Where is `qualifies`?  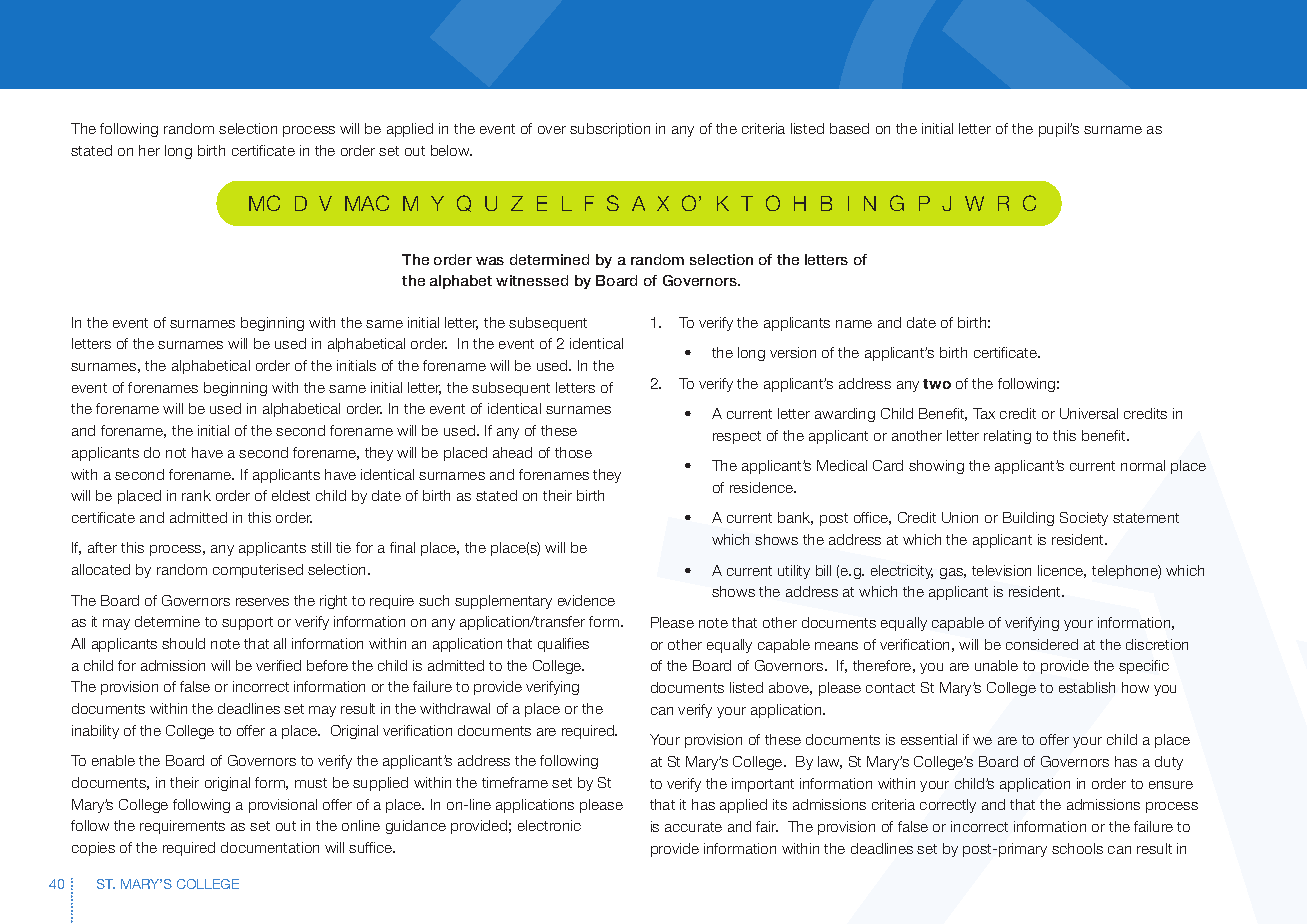 qualifies is located at coordinates (563, 645).
